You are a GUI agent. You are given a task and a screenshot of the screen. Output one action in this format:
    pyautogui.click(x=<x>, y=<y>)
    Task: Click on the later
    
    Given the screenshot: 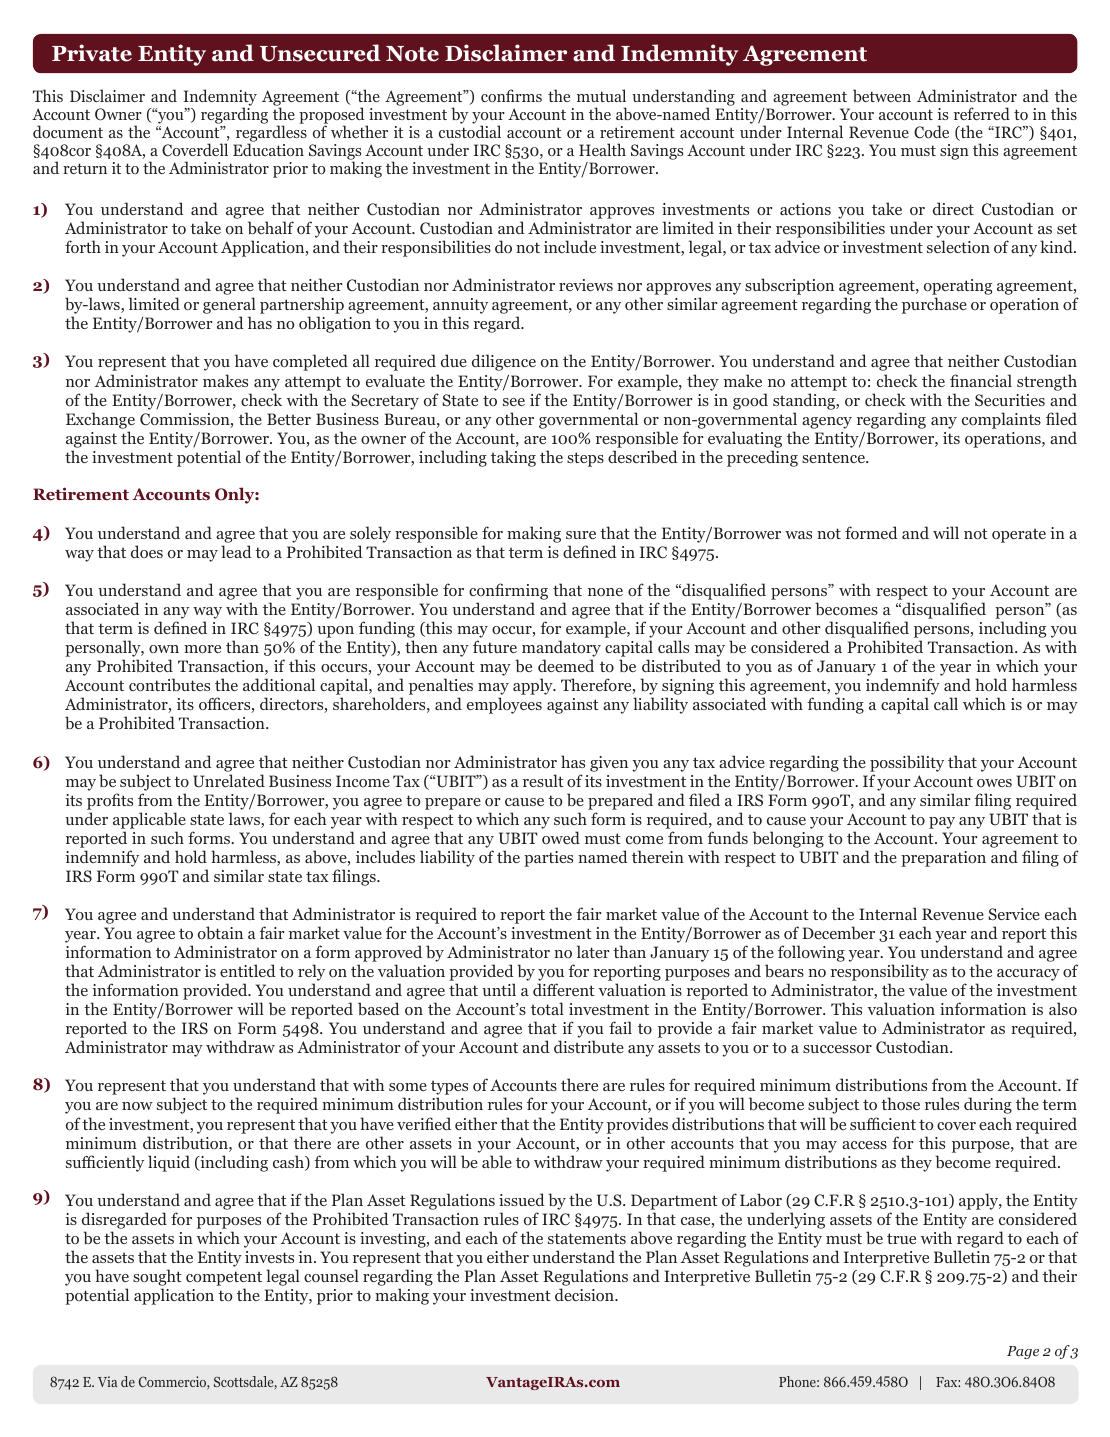 What is the action you would take?
    pyautogui.click(x=593, y=951)
